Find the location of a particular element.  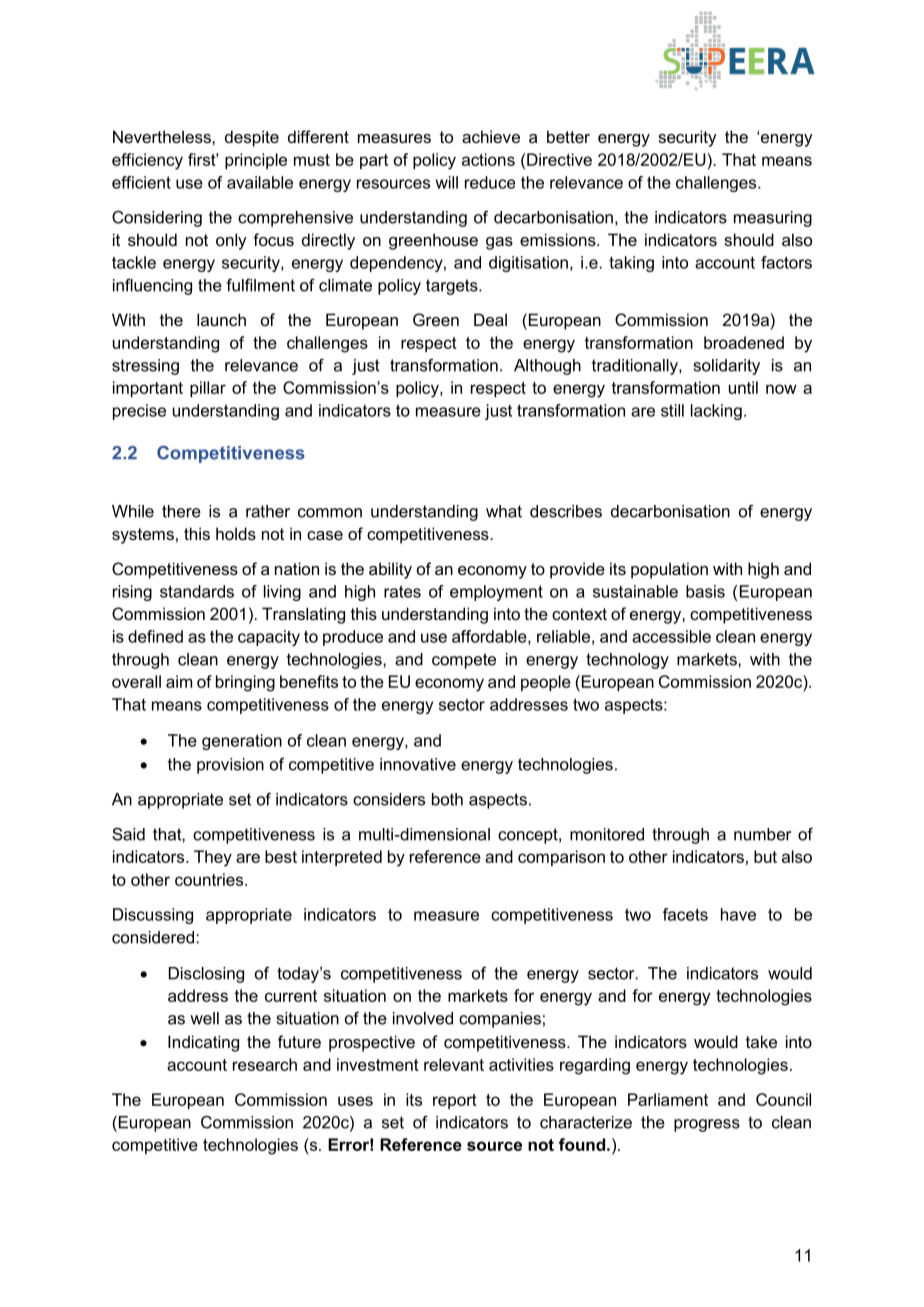

compete is located at coordinates (464, 661).
